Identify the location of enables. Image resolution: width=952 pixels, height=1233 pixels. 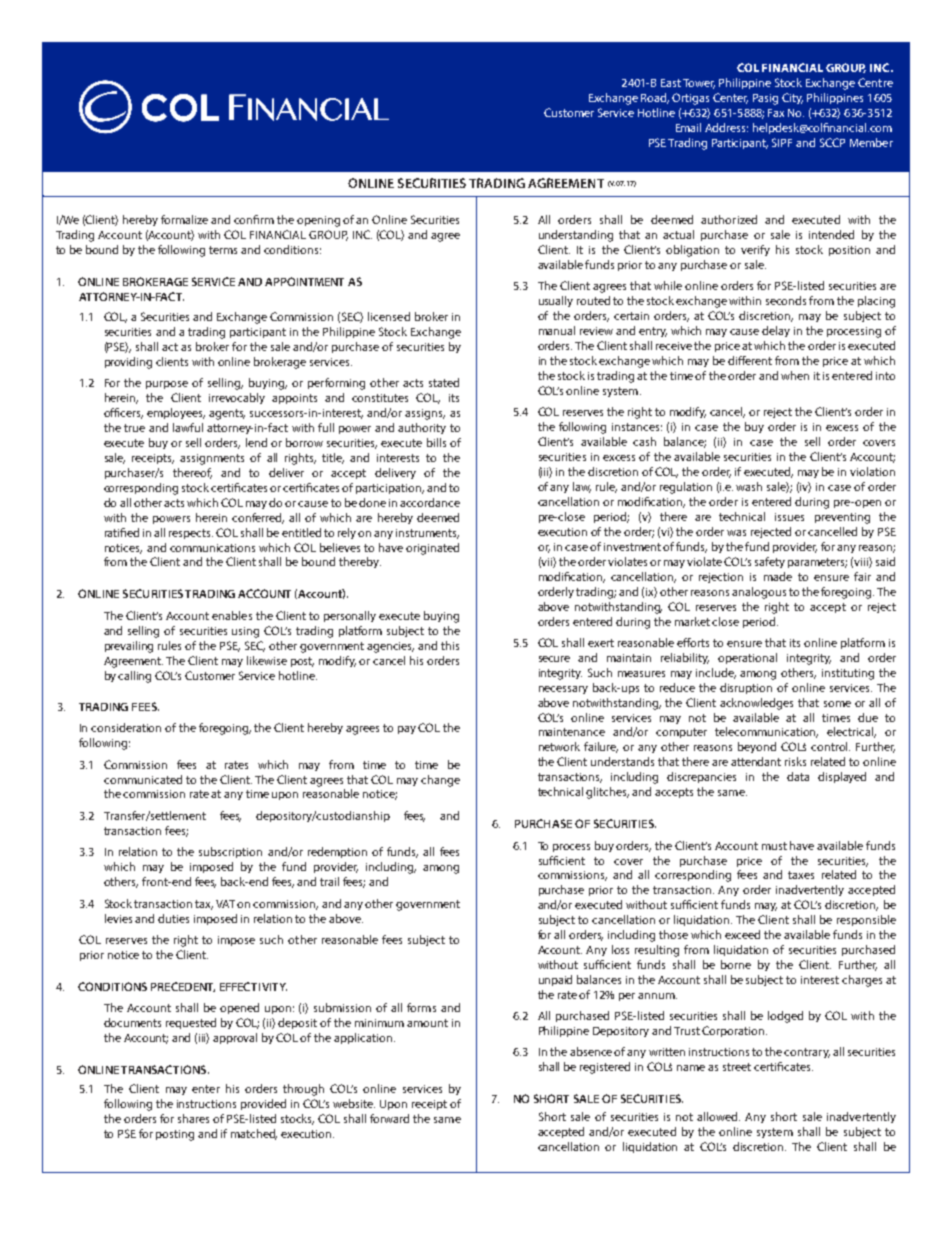
(232, 615).
